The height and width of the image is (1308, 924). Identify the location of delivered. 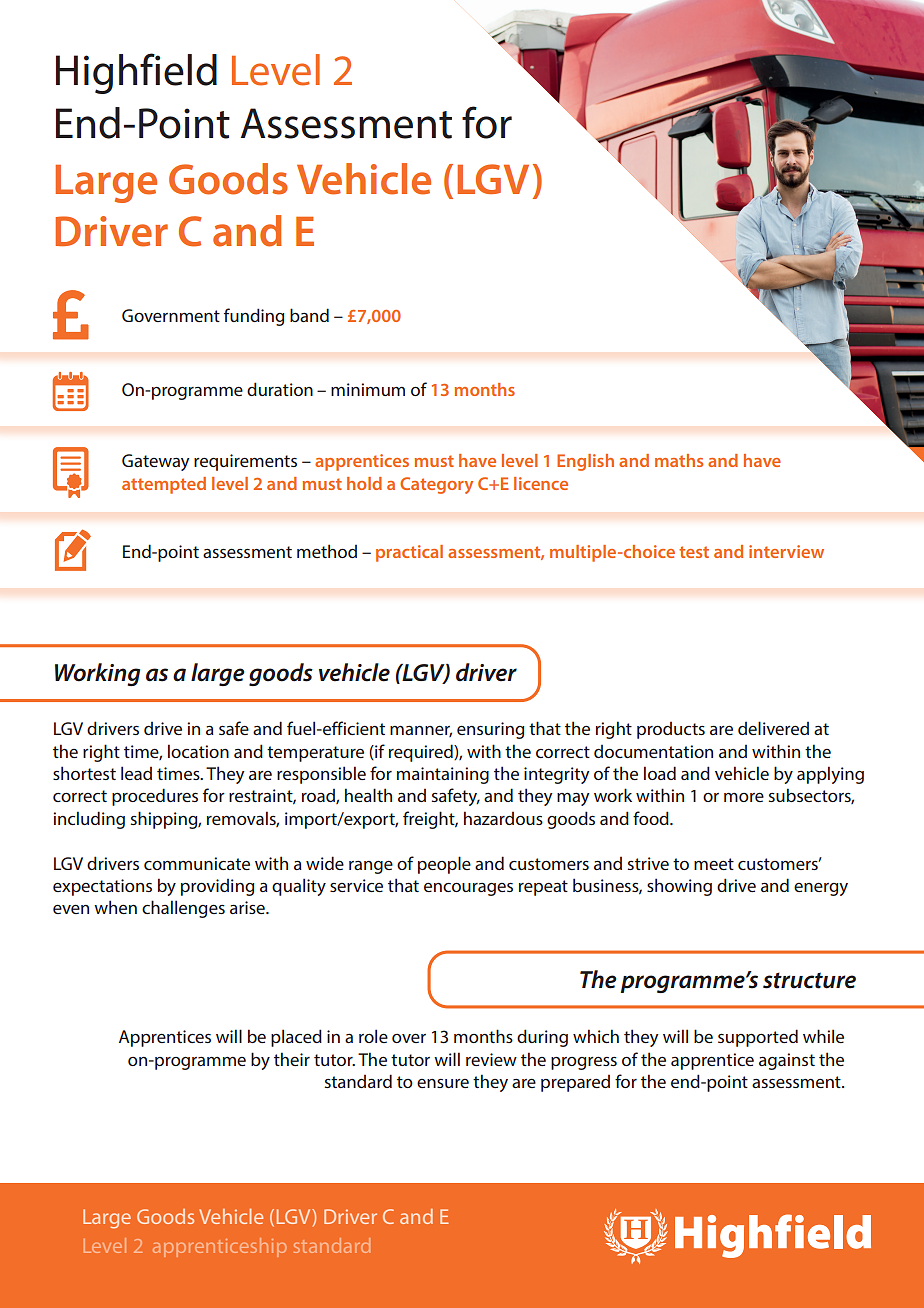
(773, 728).
